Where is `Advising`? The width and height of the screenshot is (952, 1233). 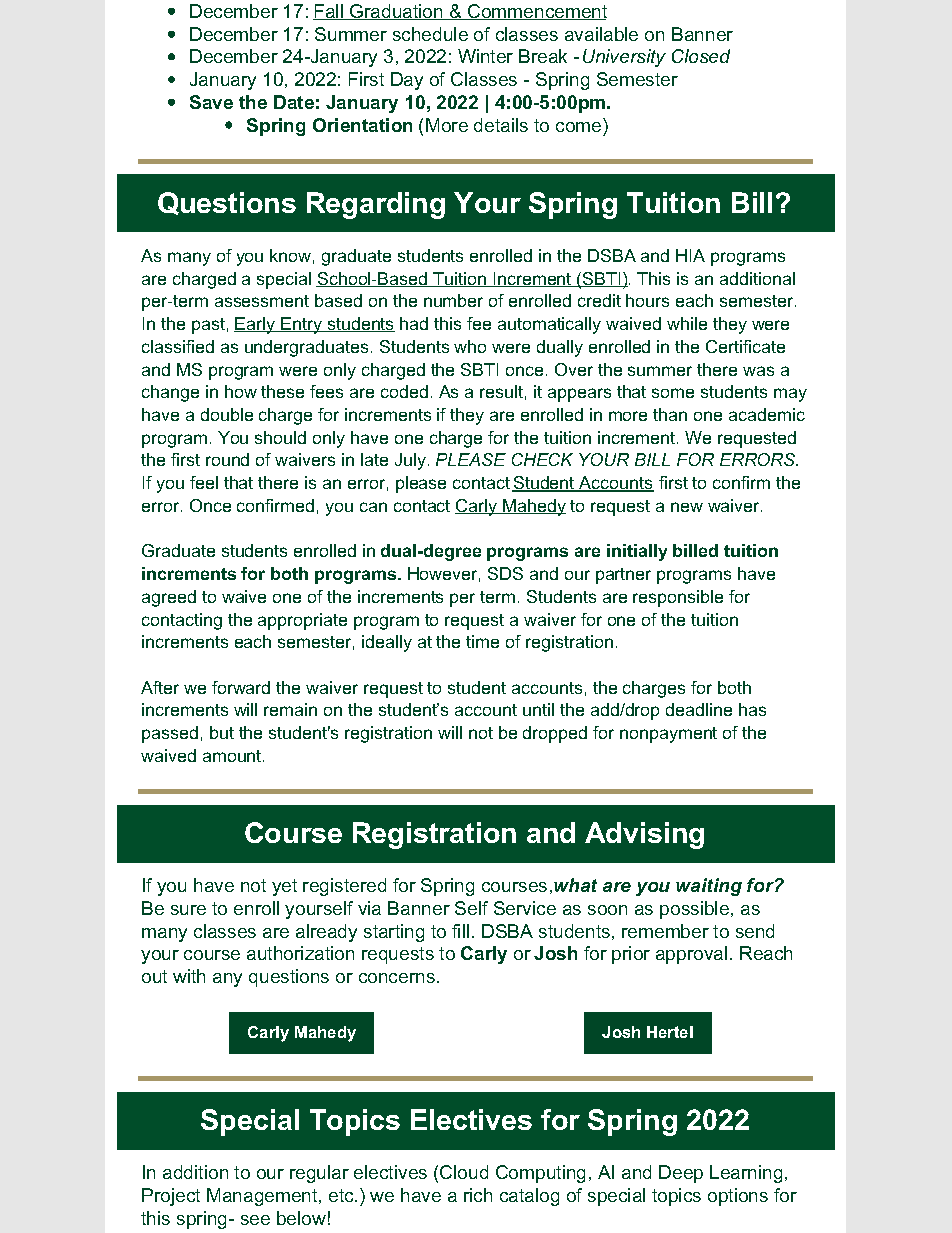
Advising is located at coordinates (644, 835).
